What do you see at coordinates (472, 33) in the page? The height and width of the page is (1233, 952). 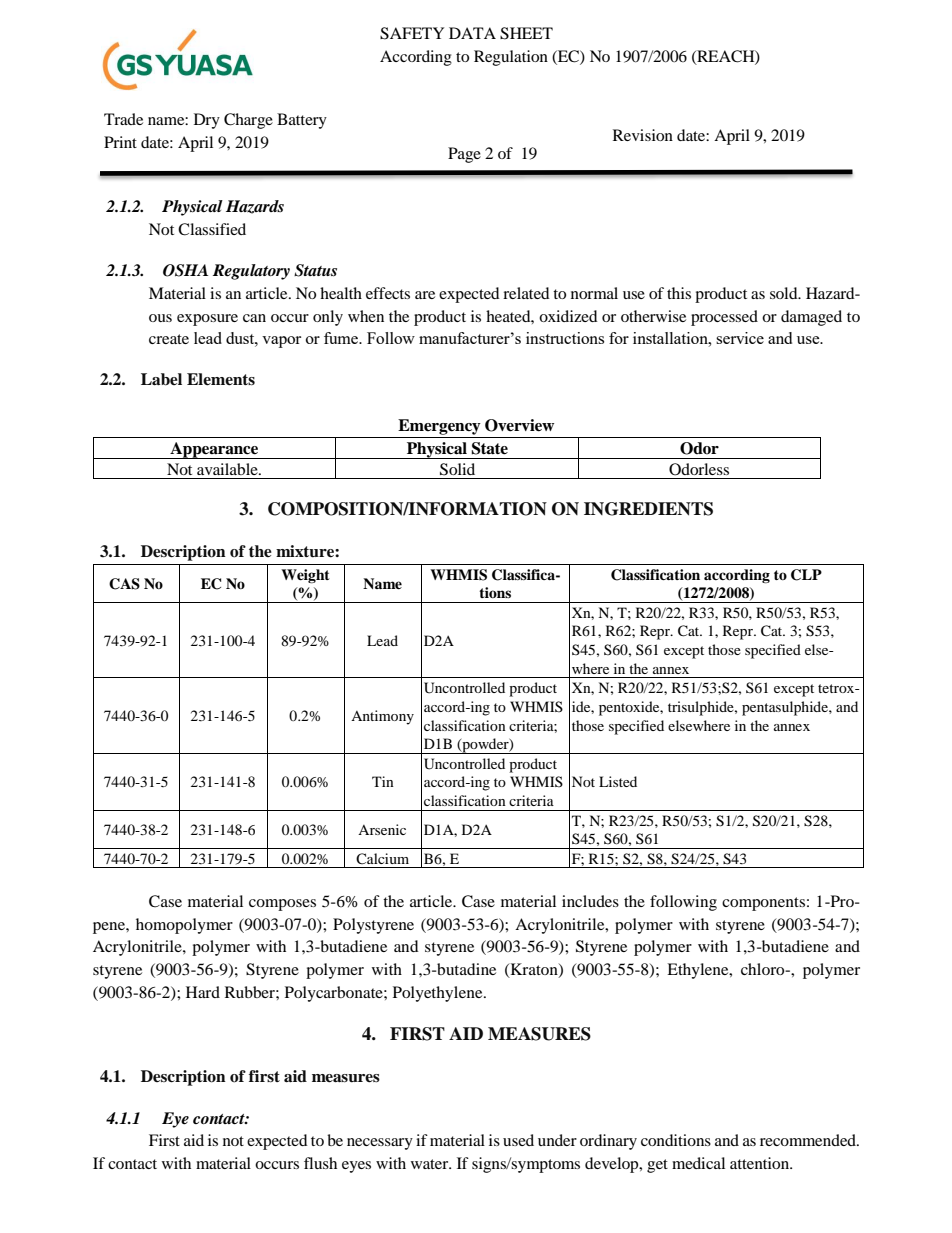 I see `DATA` at bounding box center [472, 33].
